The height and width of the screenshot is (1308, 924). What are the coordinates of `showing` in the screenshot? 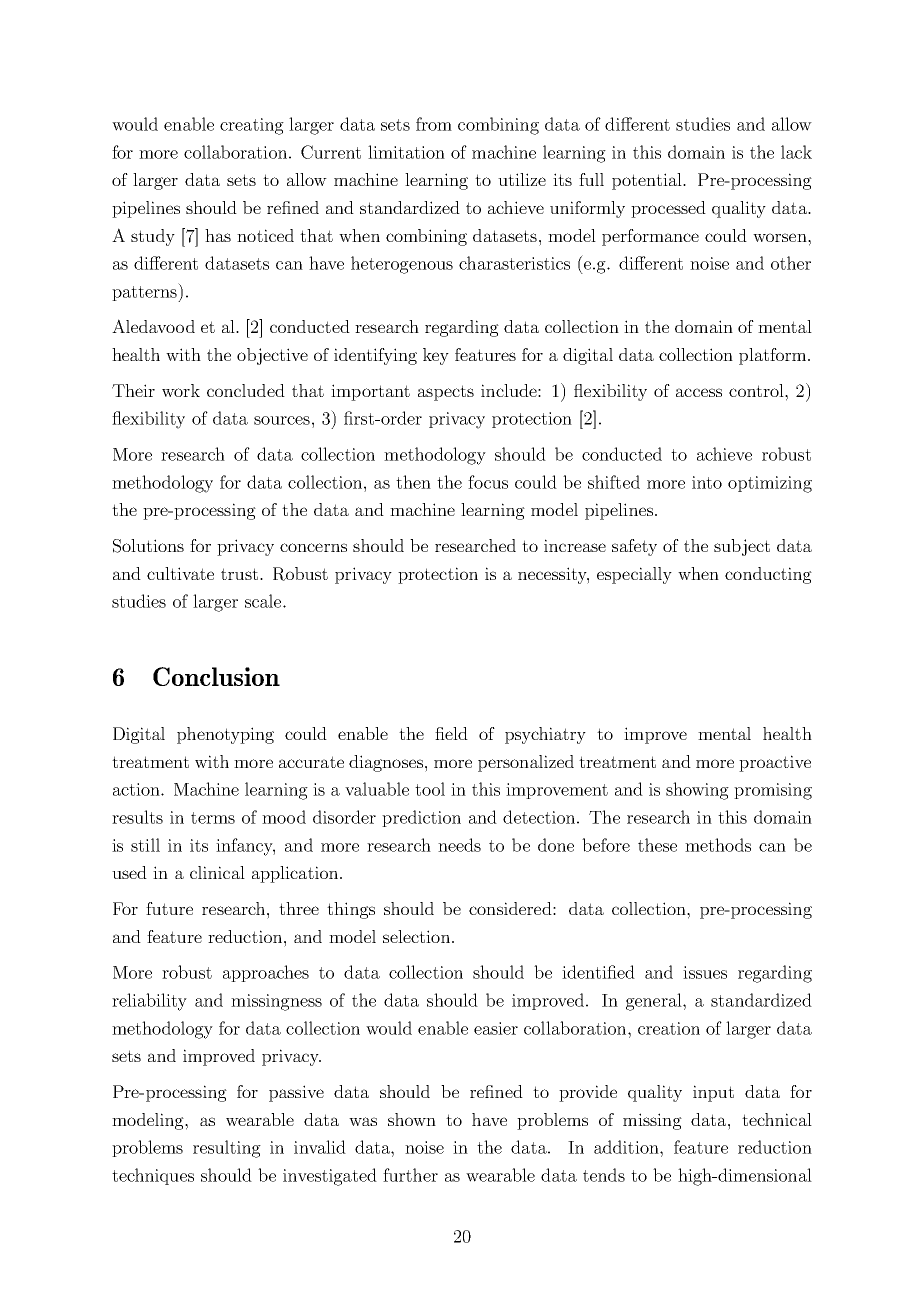 It's located at (697, 791).
